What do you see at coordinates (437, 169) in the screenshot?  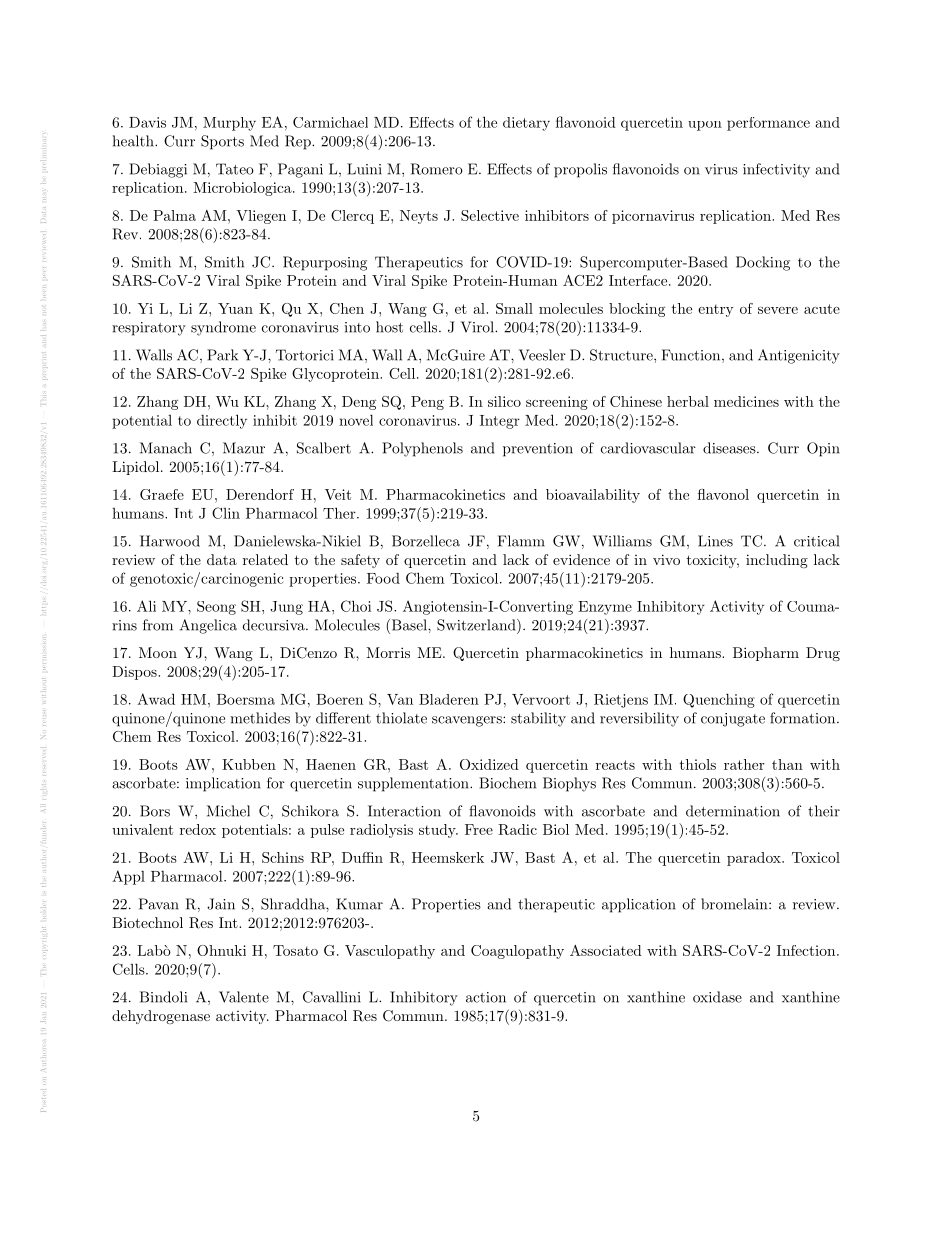 I see `Romero` at bounding box center [437, 169].
